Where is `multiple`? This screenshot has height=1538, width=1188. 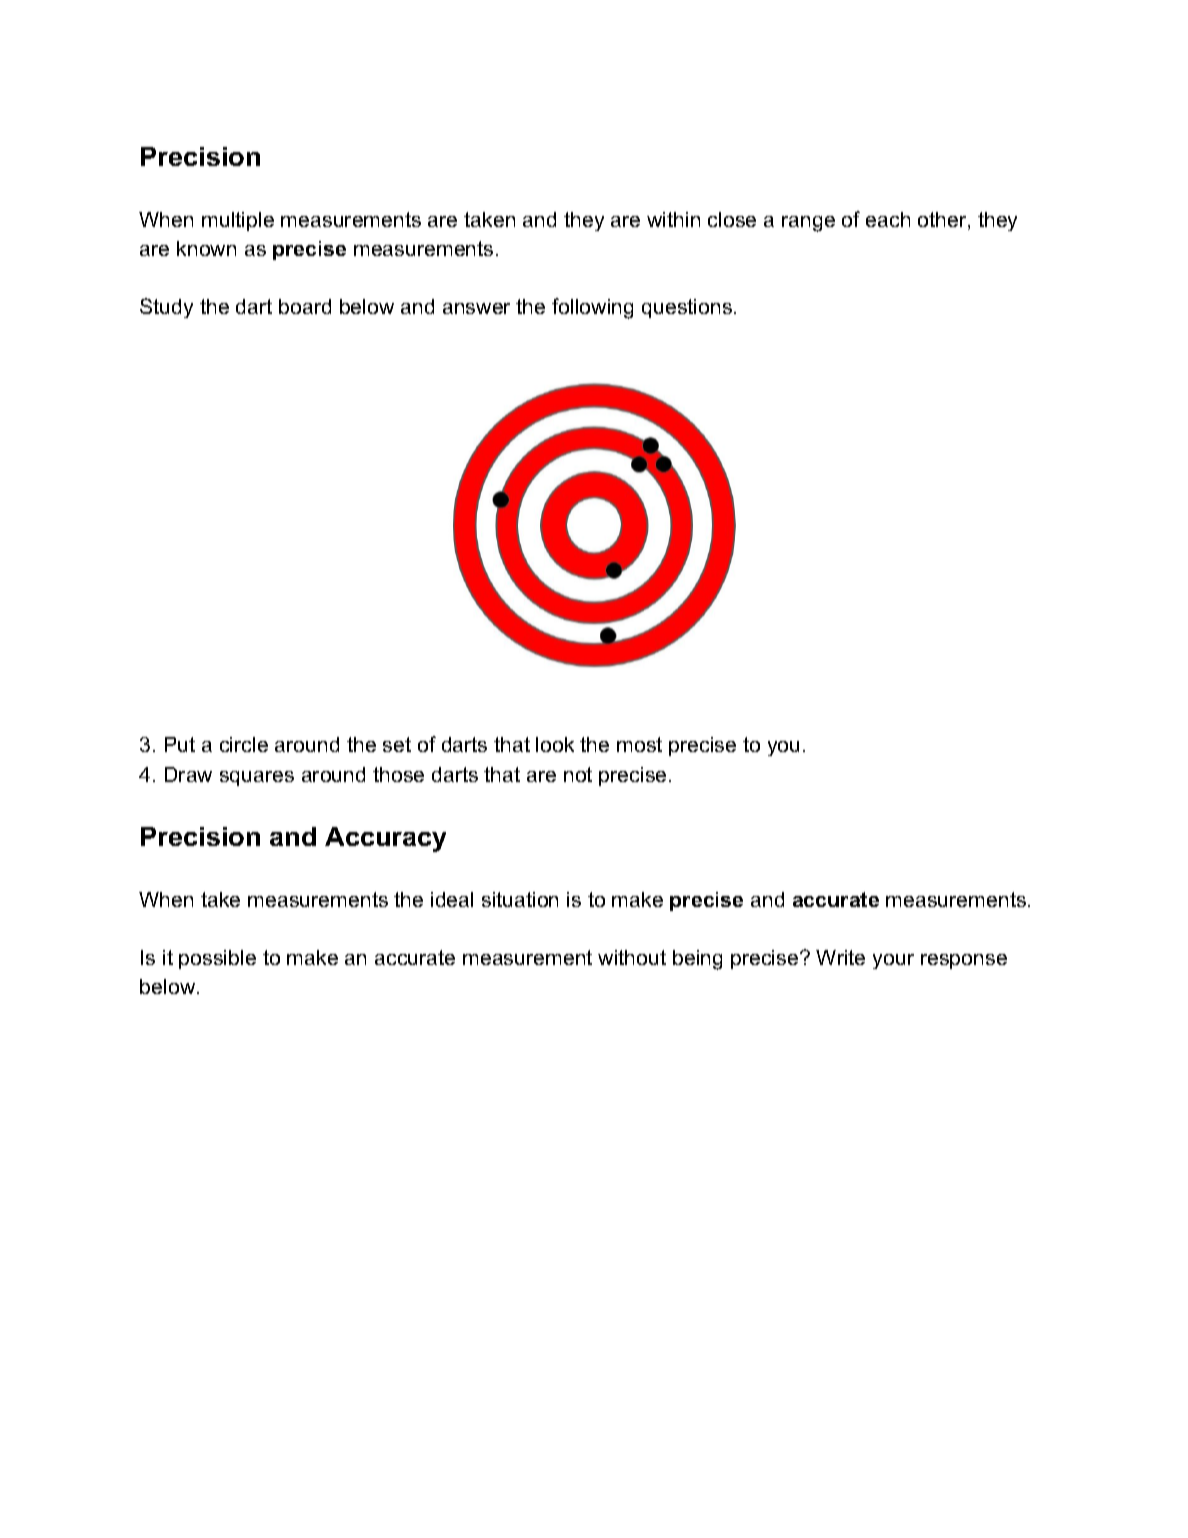
multiple is located at coordinates (238, 221).
